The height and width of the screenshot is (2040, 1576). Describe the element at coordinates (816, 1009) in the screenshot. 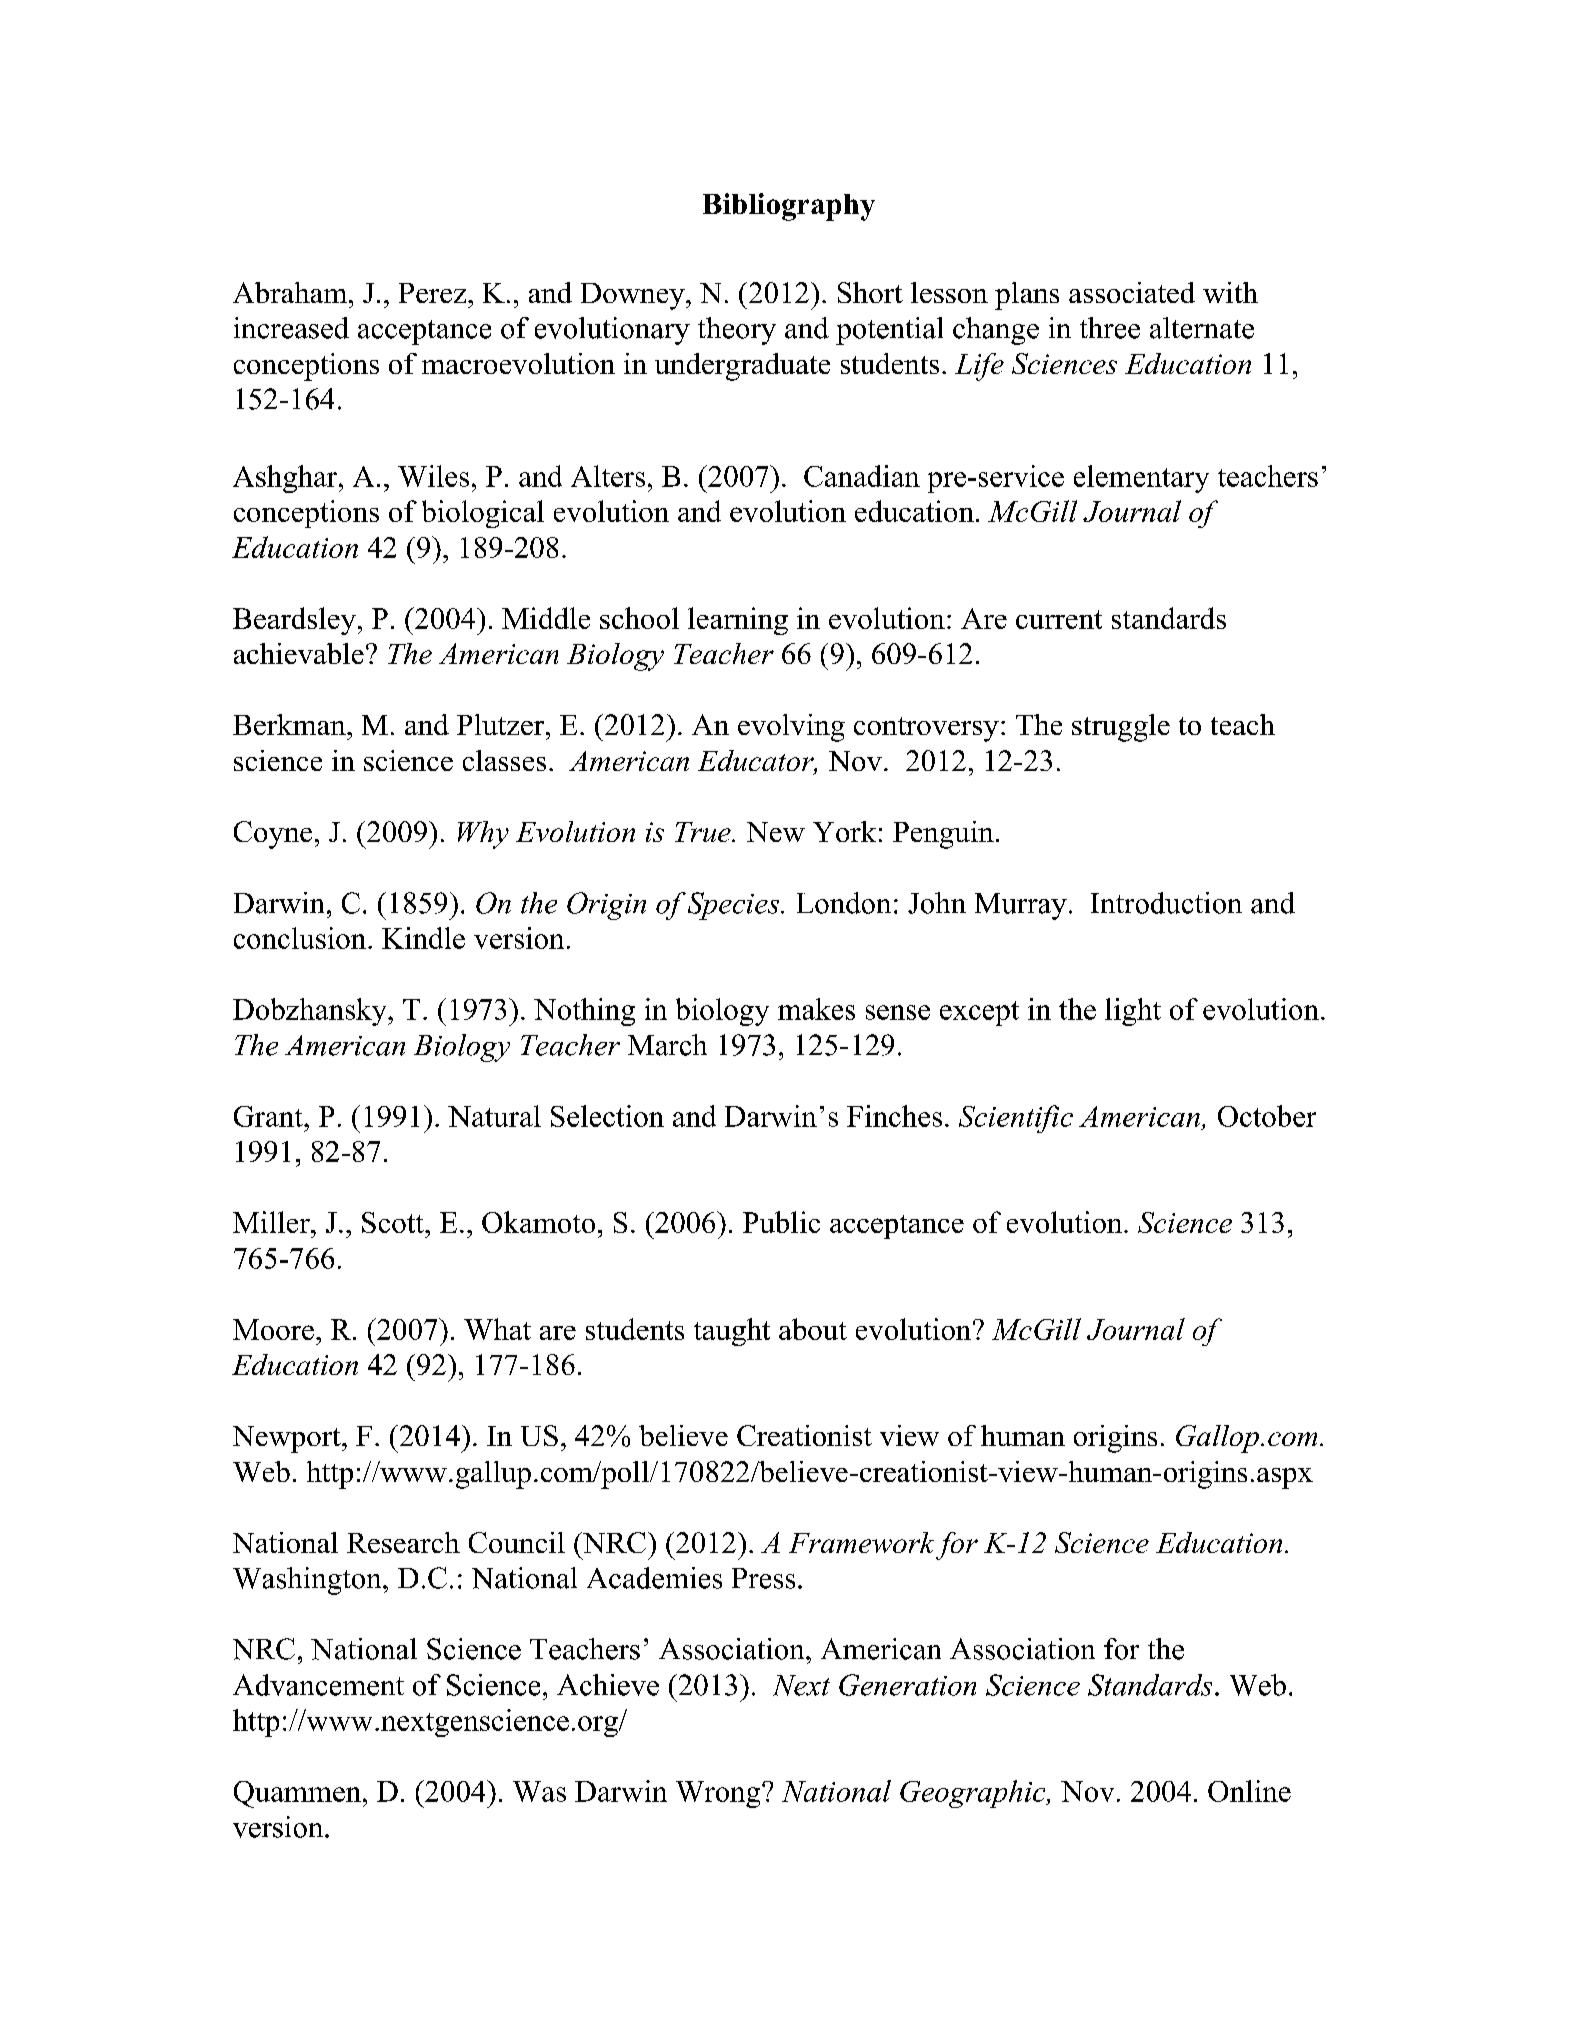

I see `makes` at that location.
